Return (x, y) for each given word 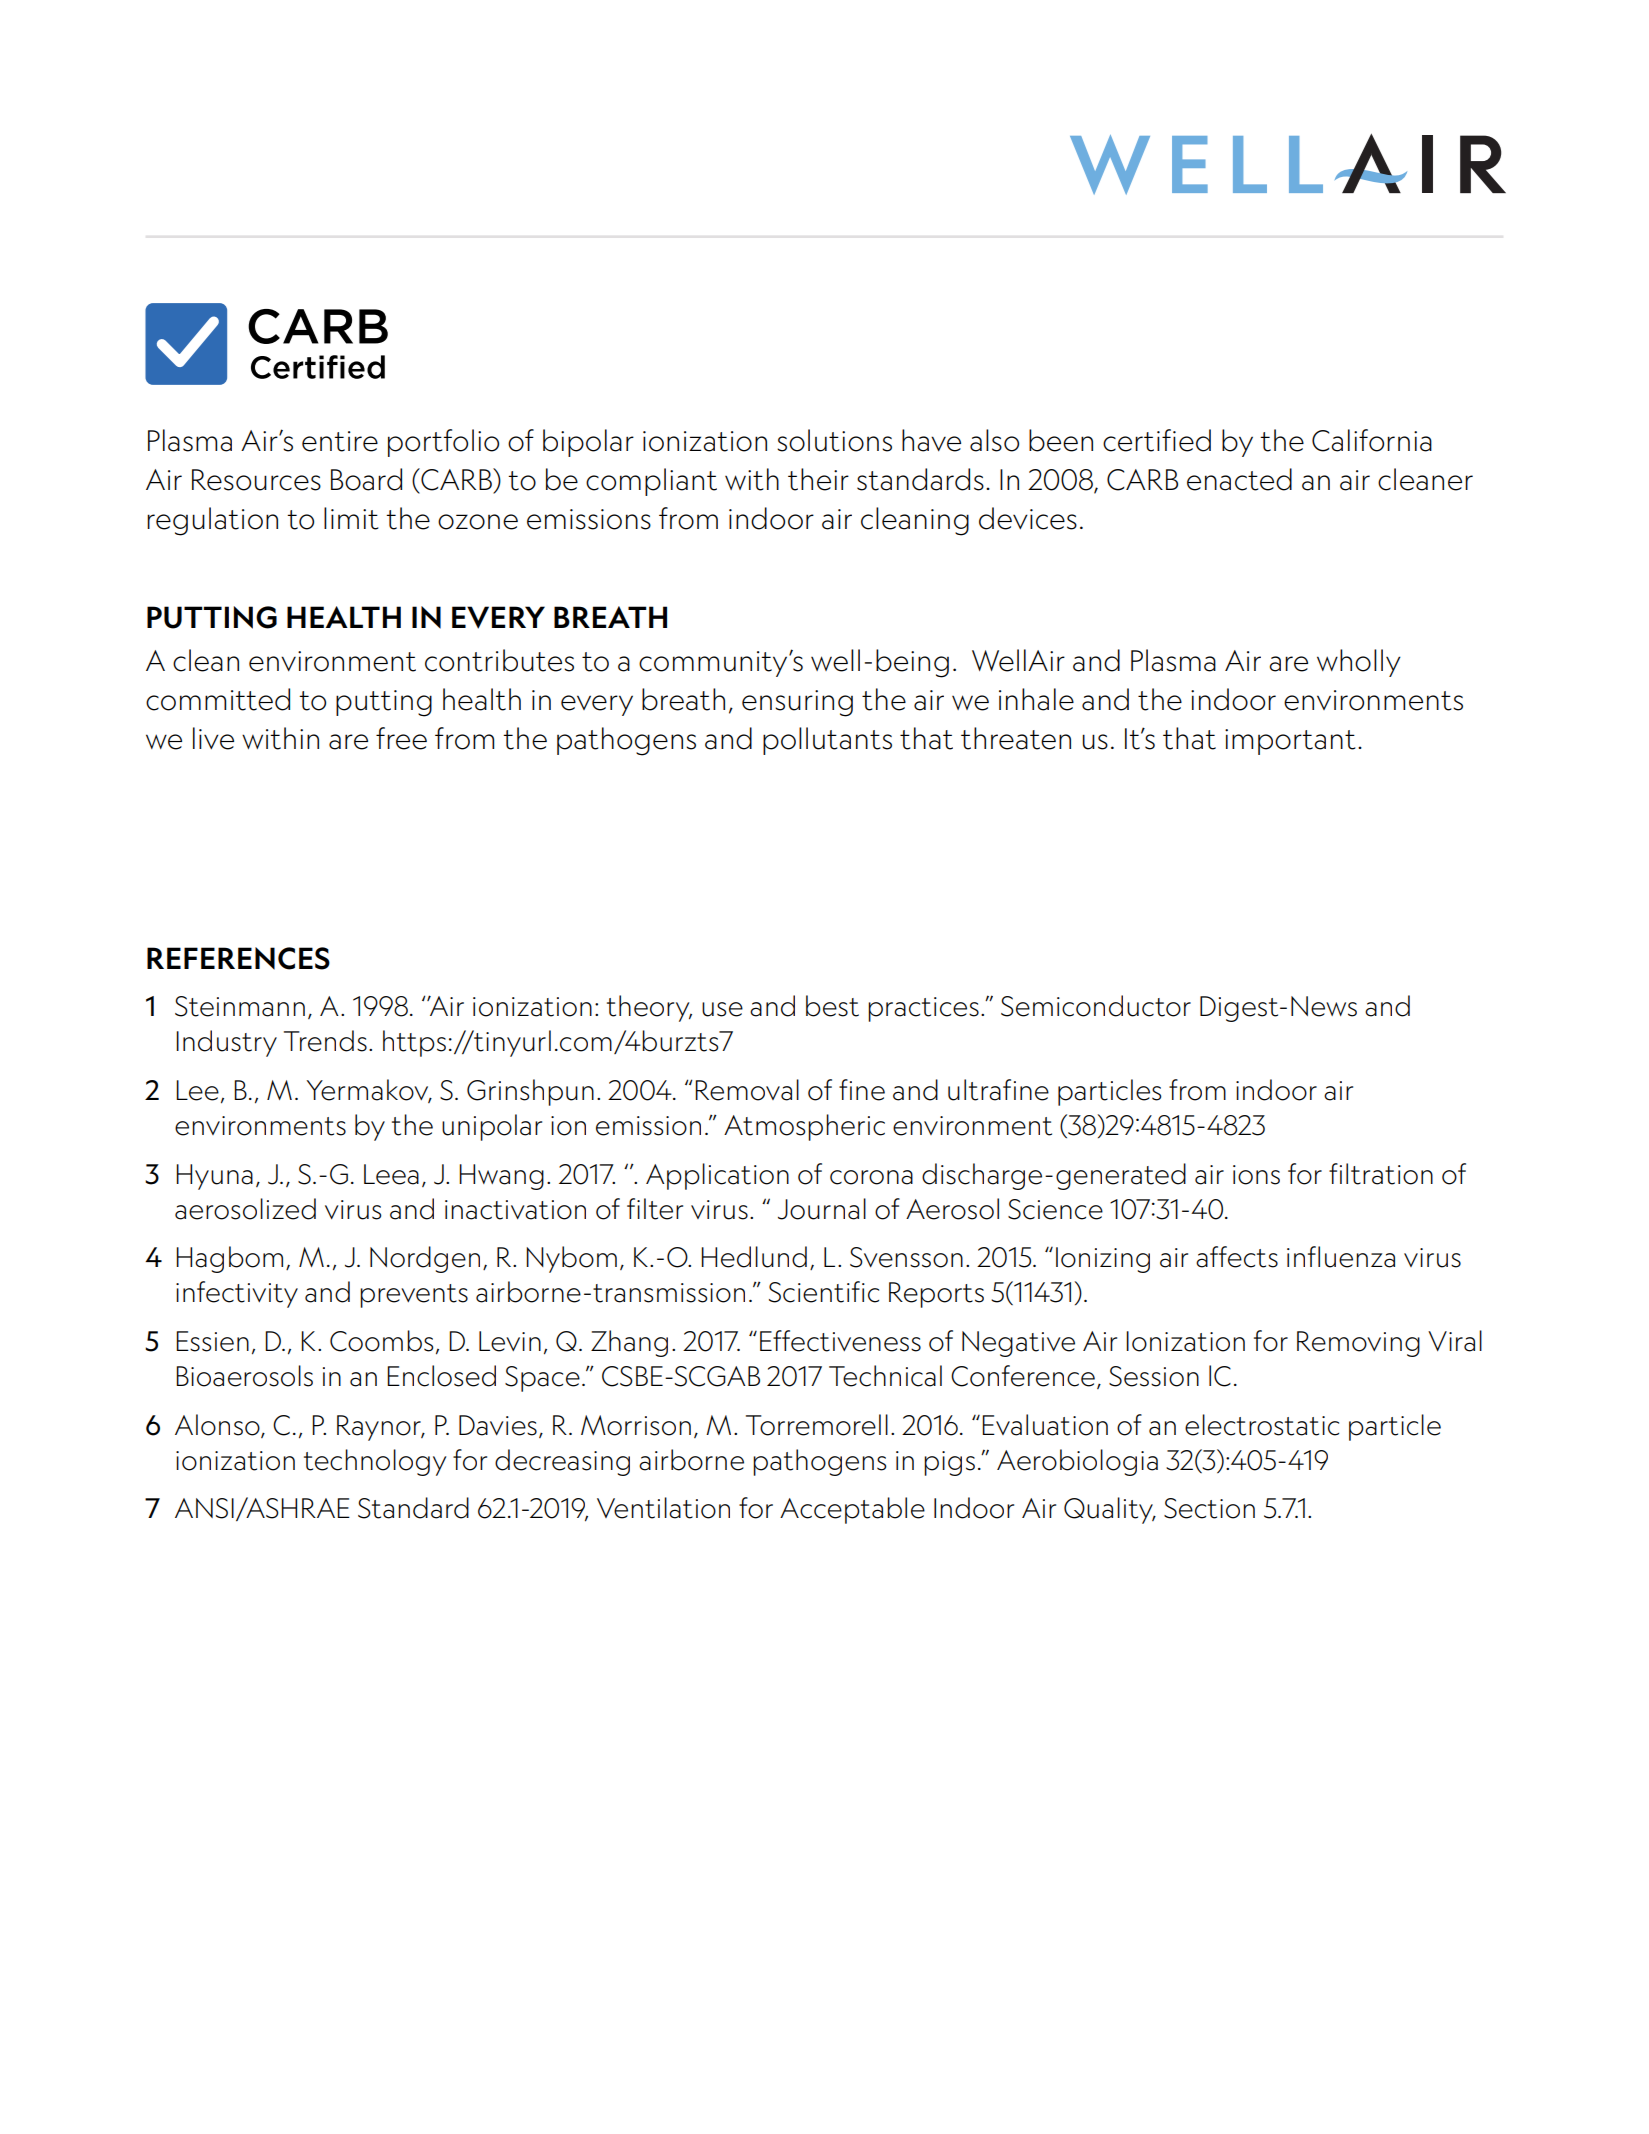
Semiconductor (1096, 1006)
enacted (1239, 479)
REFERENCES (238, 958)
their (818, 479)
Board (366, 479)
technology (375, 1462)
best (832, 1006)
